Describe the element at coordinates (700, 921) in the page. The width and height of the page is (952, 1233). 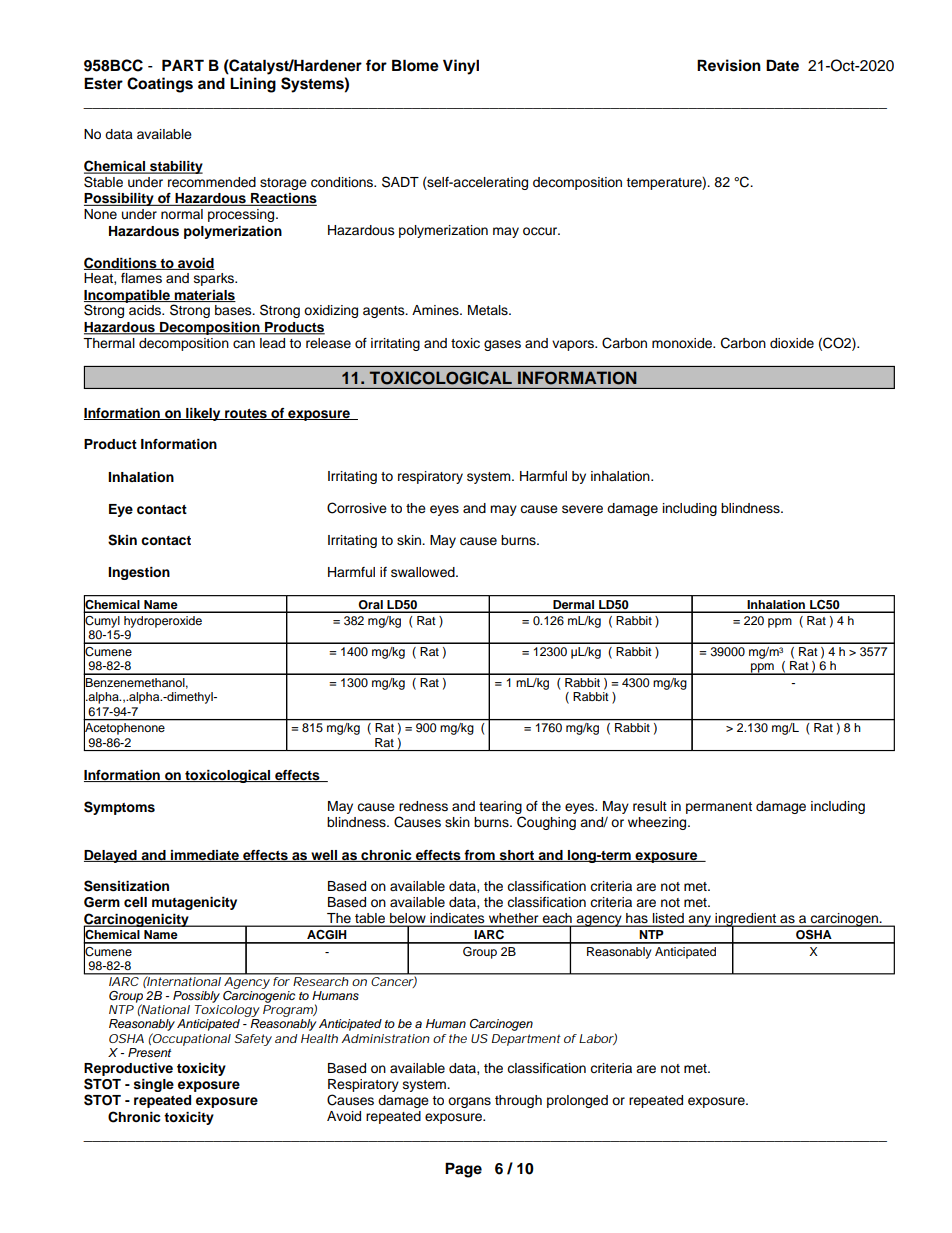
I see `any` at that location.
